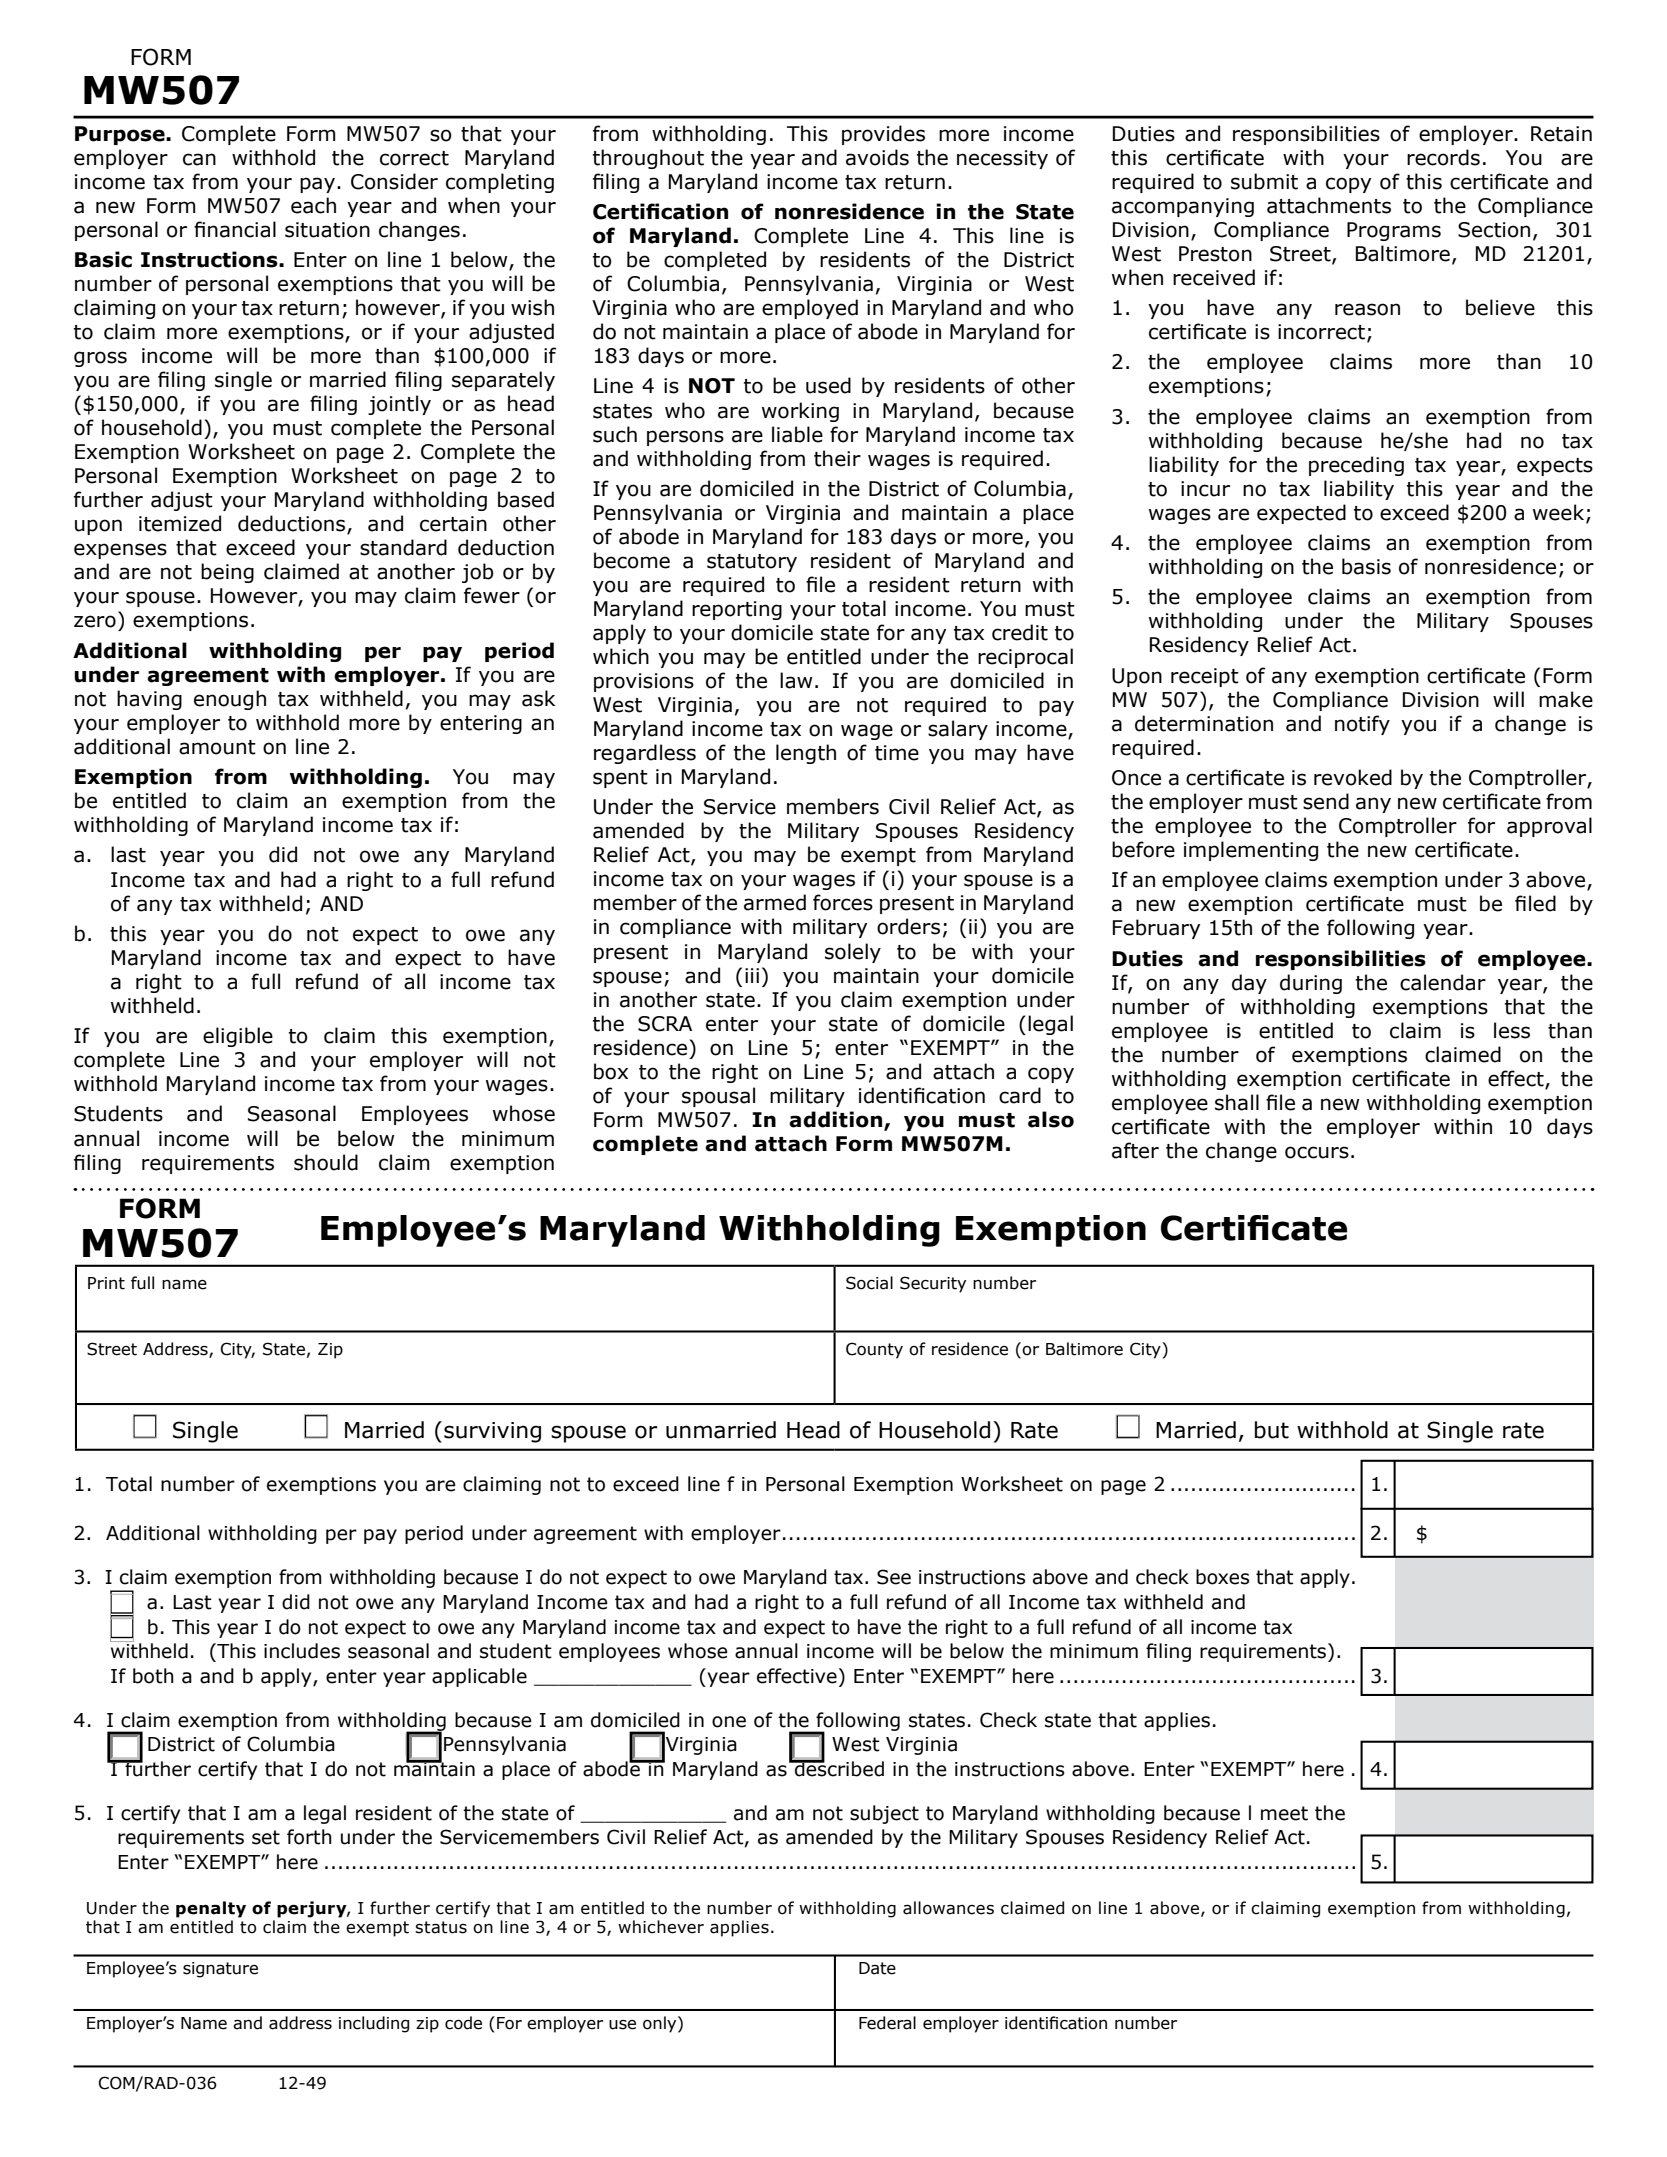  I want to click on eligible, so click(238, 1037).
